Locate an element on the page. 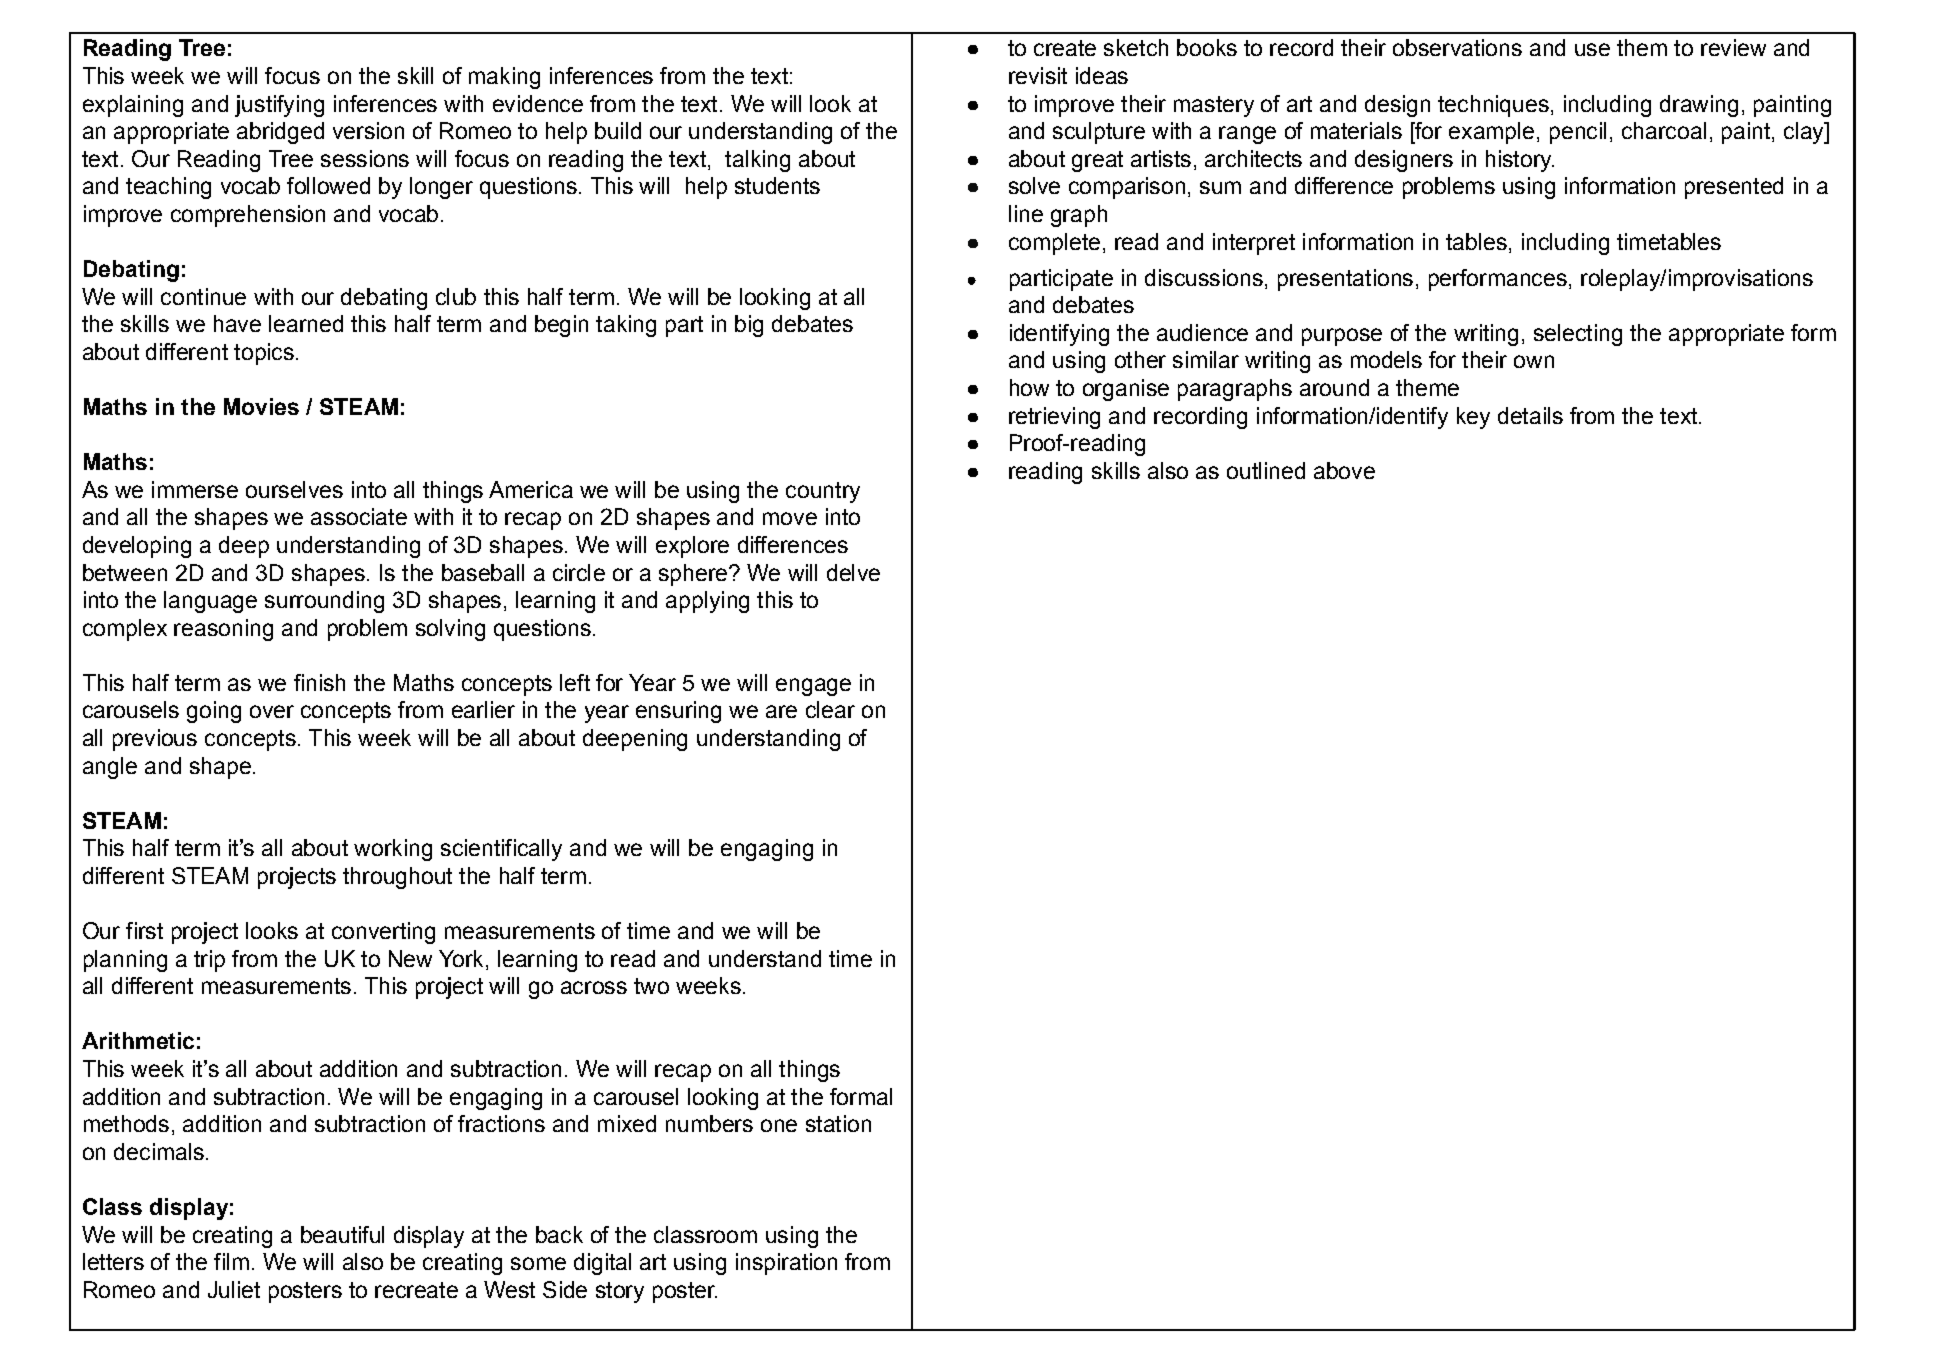 This document has width=1936, height=1370. finish is located at coordinates (319, 682).
